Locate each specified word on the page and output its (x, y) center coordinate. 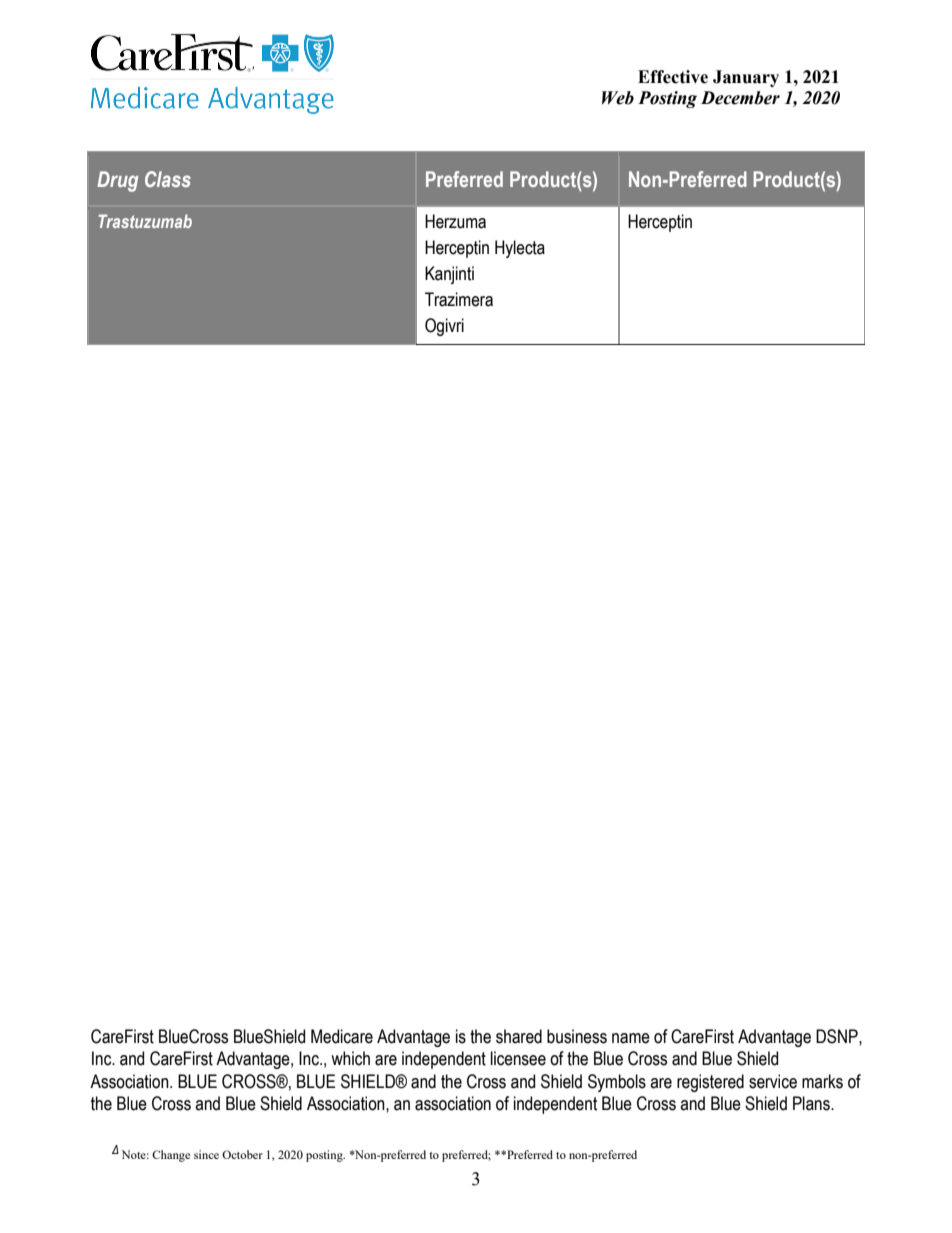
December (740, 98)
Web (618, 98)
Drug (117, 181)
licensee (518, 1058)
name (631, 1038)
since (206, 1154)
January (746, 78)
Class (168, 179)
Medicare (342, 1036)
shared (519, 1036)
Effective (673, 77)
